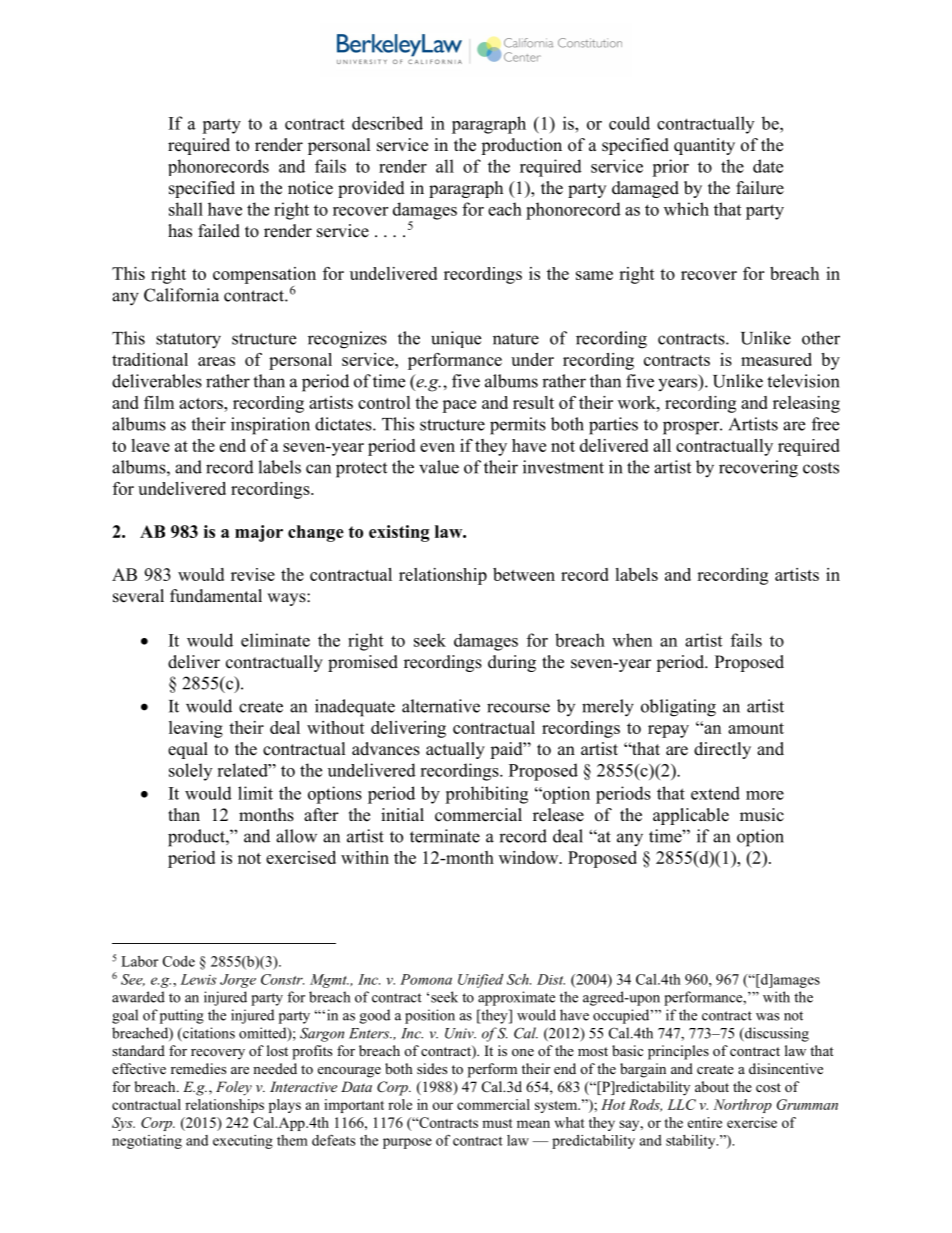 The image size is (952, 1233). I want to click on date, so click(768, 166).
